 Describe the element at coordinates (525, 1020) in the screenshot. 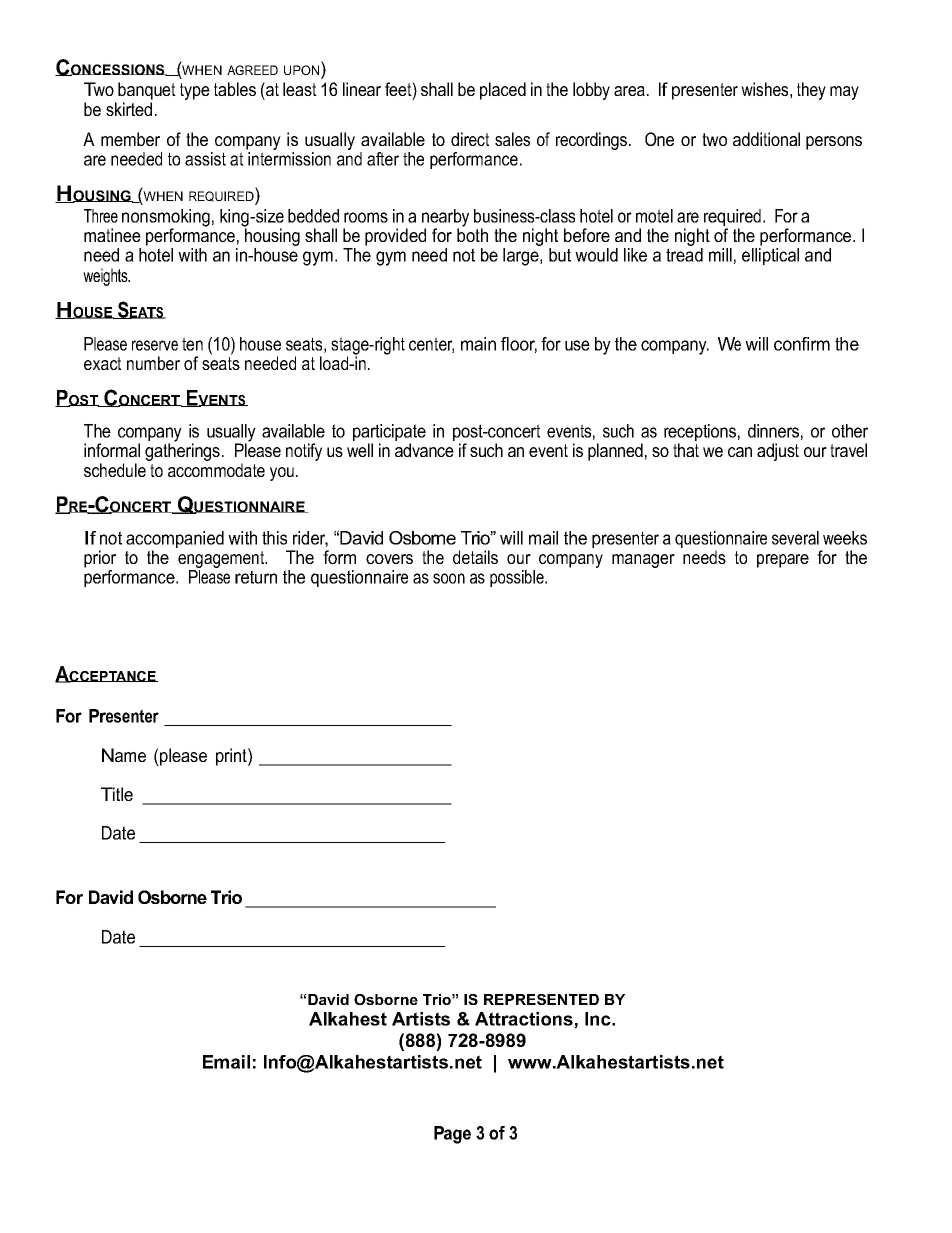

I see `Attractions` at that location.
